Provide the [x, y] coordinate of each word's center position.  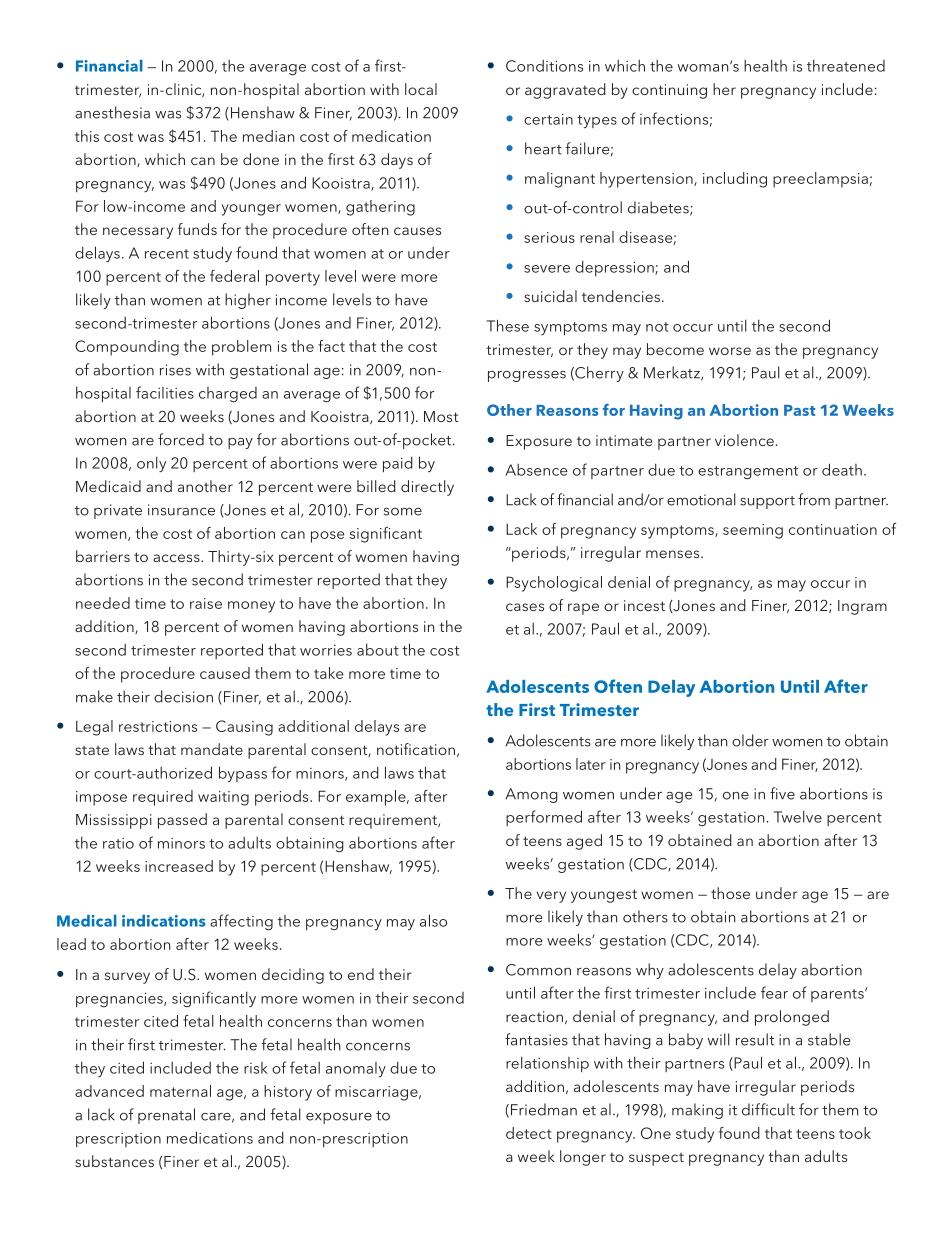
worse [730, 351]
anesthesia [112, 112]
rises [175, 370]
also [433, 920]
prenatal [166, 1116]
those [730, 893]
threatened [846, 66]
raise [206, 603]
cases [525, 607]
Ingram [862, 607]
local [421, 89]
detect [529, 1133]
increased [179, 866]
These [508, 325]
